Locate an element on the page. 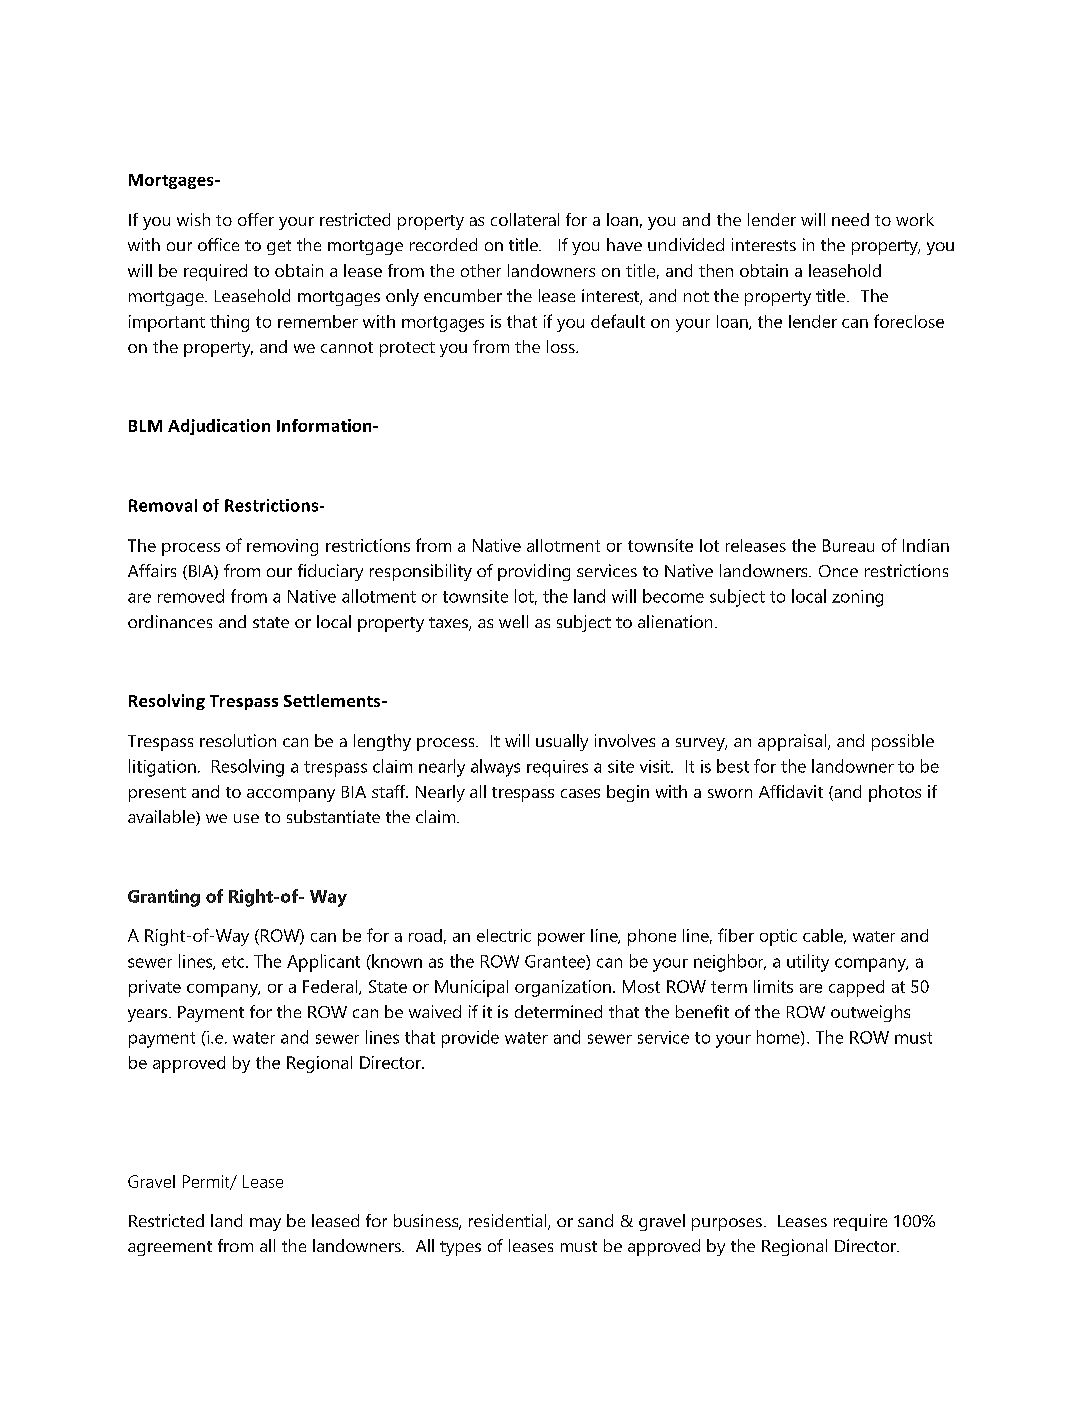  removing is located at coordinates (282, 547).
